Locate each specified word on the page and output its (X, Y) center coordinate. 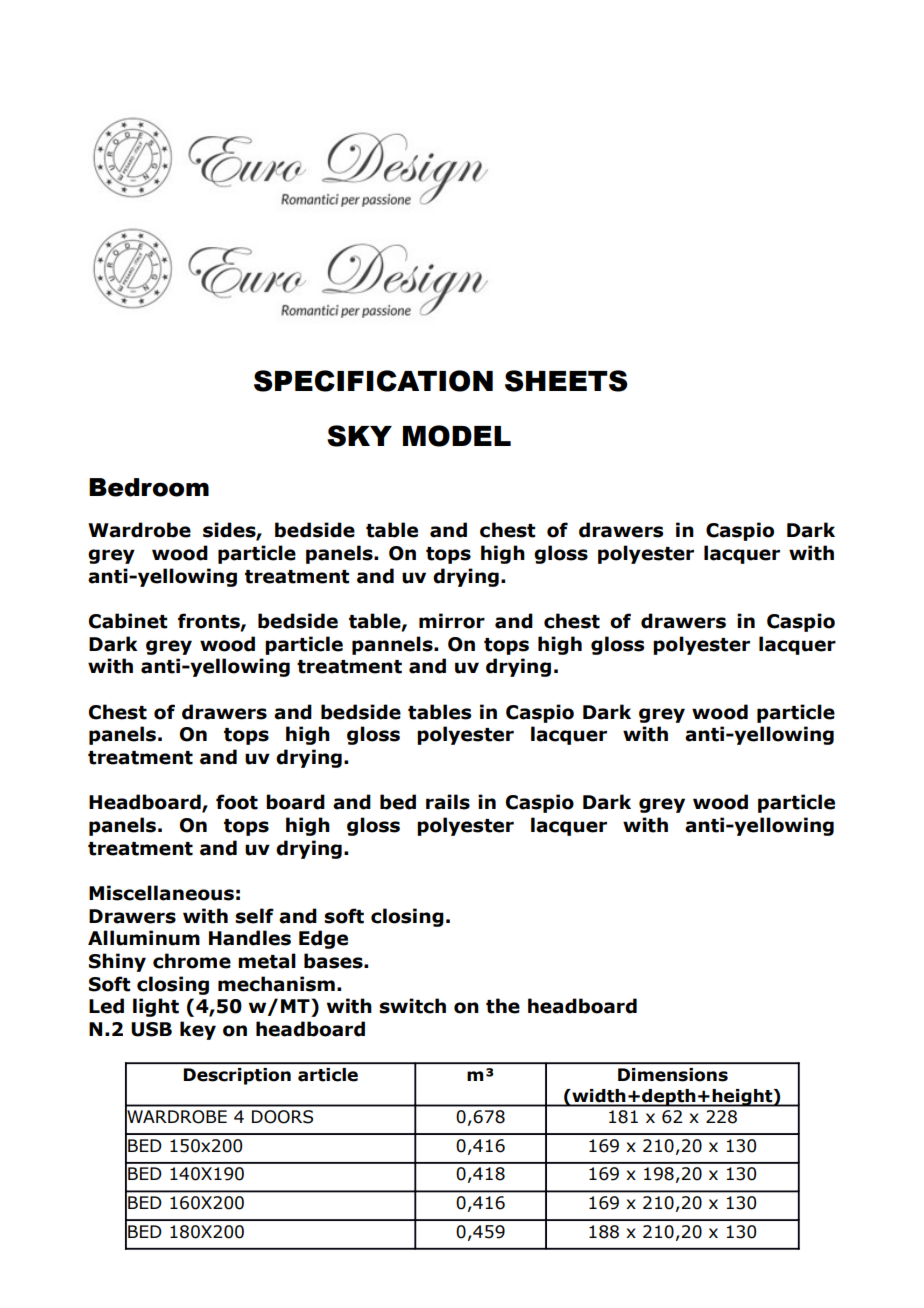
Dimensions (673, 1075)
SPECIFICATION (373, 381)
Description (237, 1076)
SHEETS (566, 381)
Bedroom (149, 487)
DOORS (282, 1117)
